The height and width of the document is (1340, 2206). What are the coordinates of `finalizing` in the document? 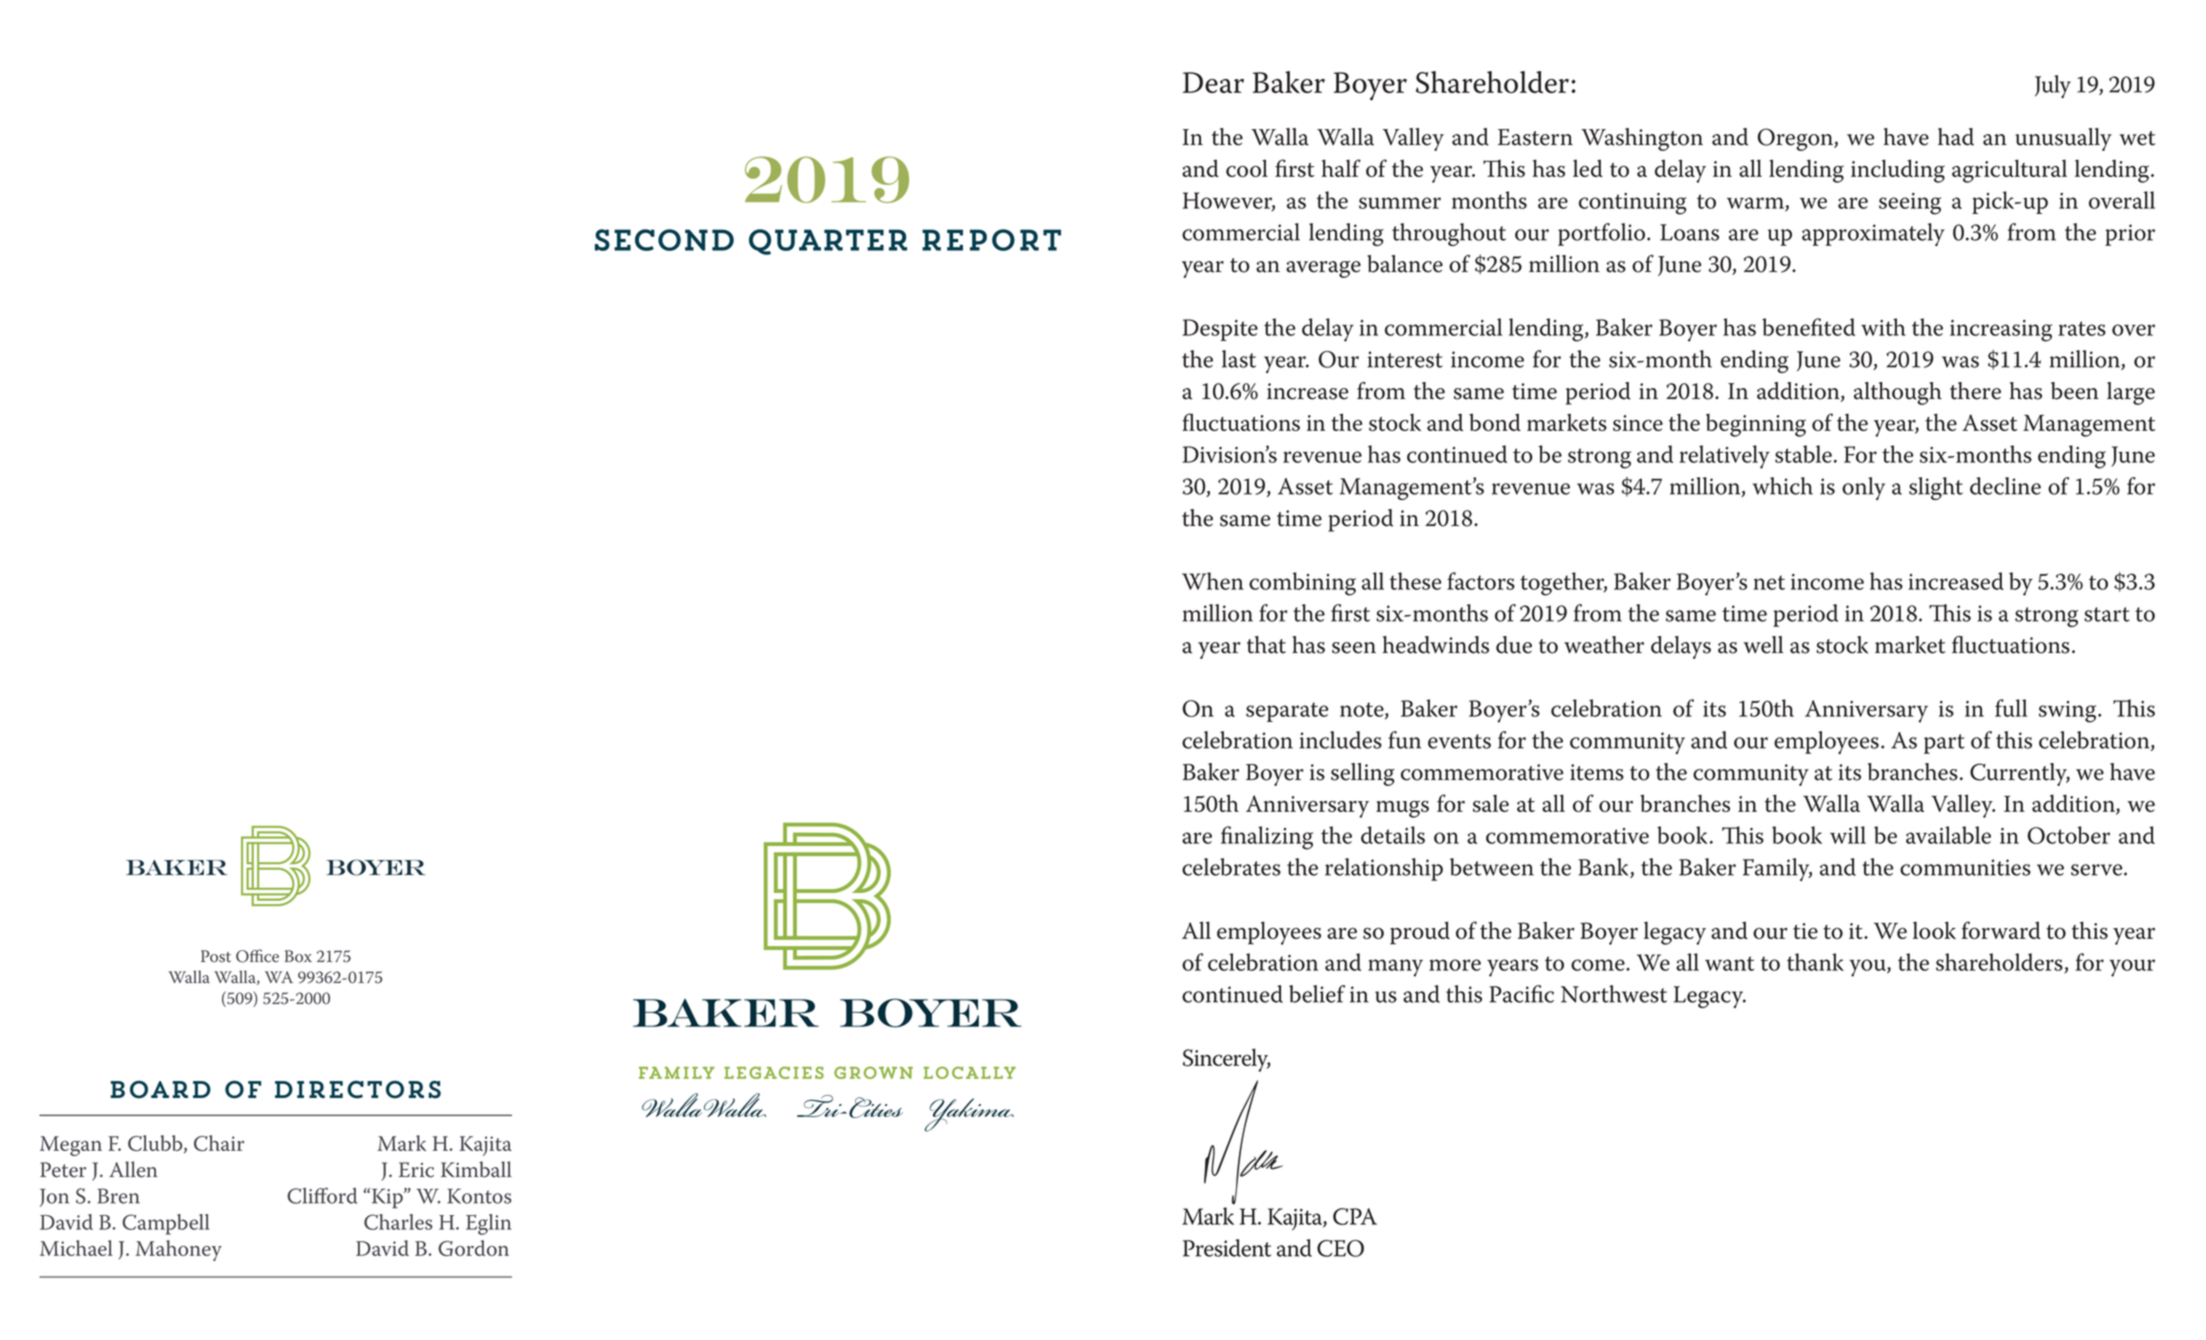 It's located at (1267, 838).
